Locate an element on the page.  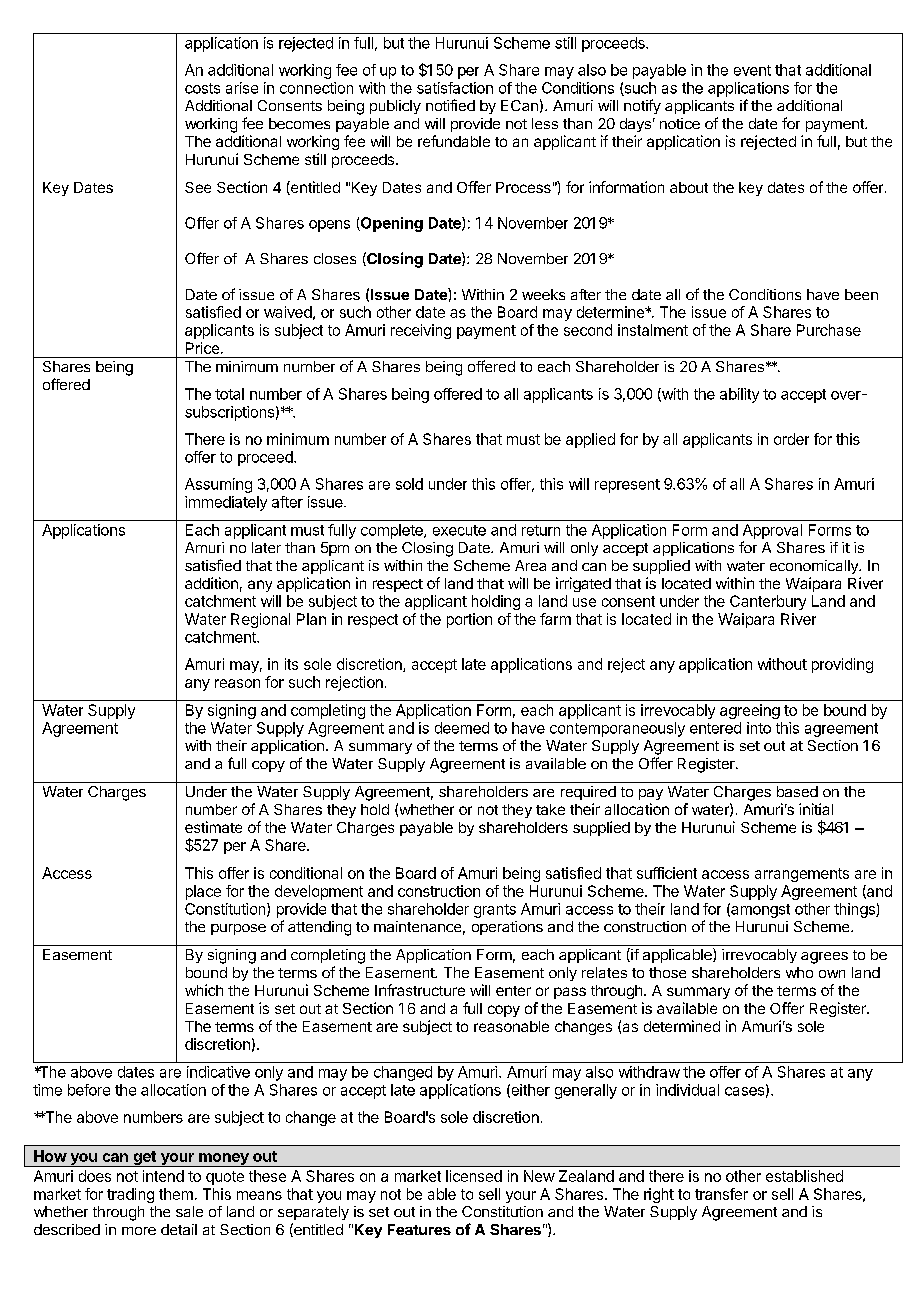
transfer is located at coordinates (721, 1194).
